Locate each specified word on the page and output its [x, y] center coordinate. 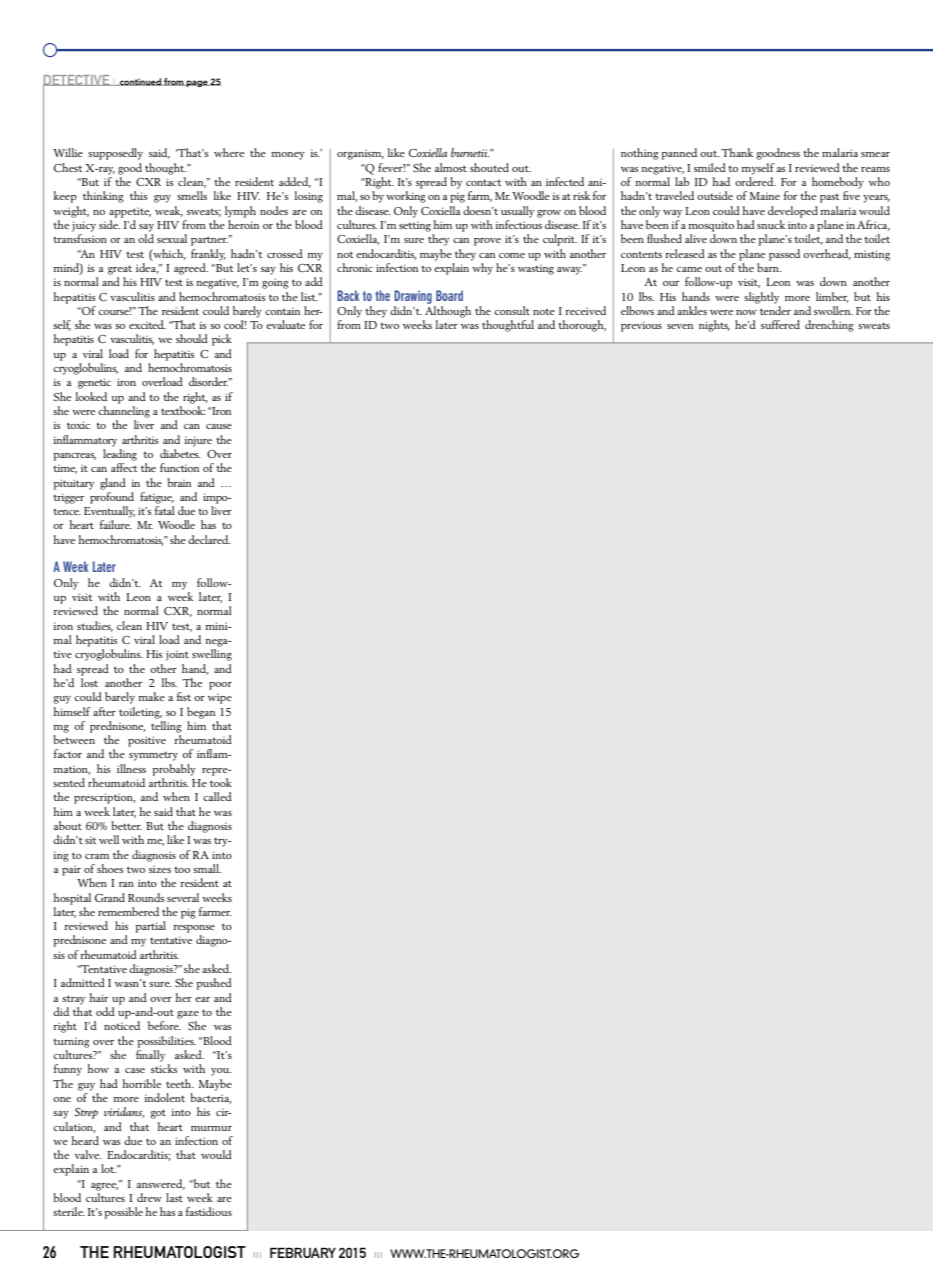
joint [177, 655]
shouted [489, 167]
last [174, 1197]
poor [220, 686]
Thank [737, 152]
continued [140, 82]
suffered [780, 324]
